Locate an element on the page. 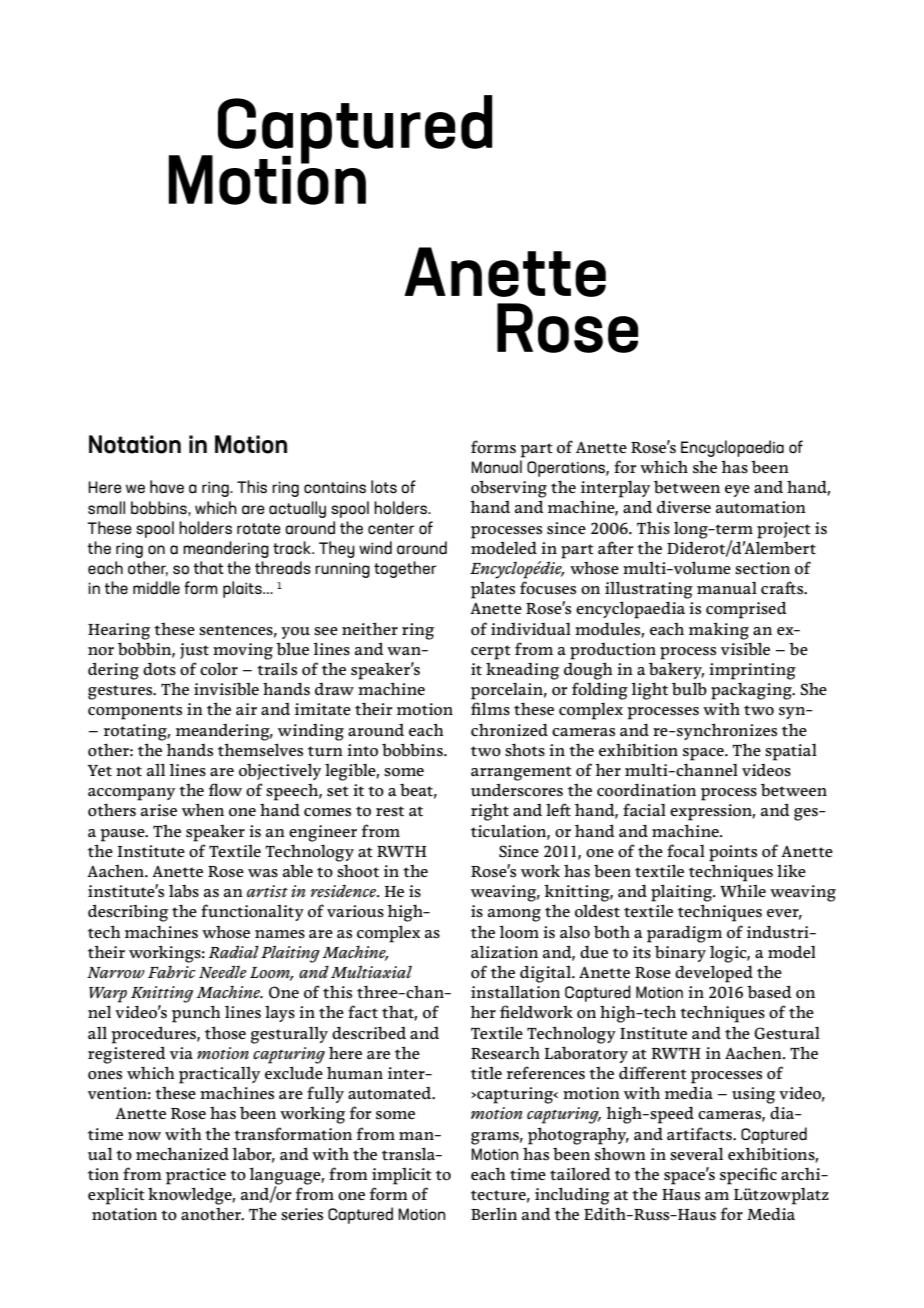  right is located at coordinates (490, 812).
